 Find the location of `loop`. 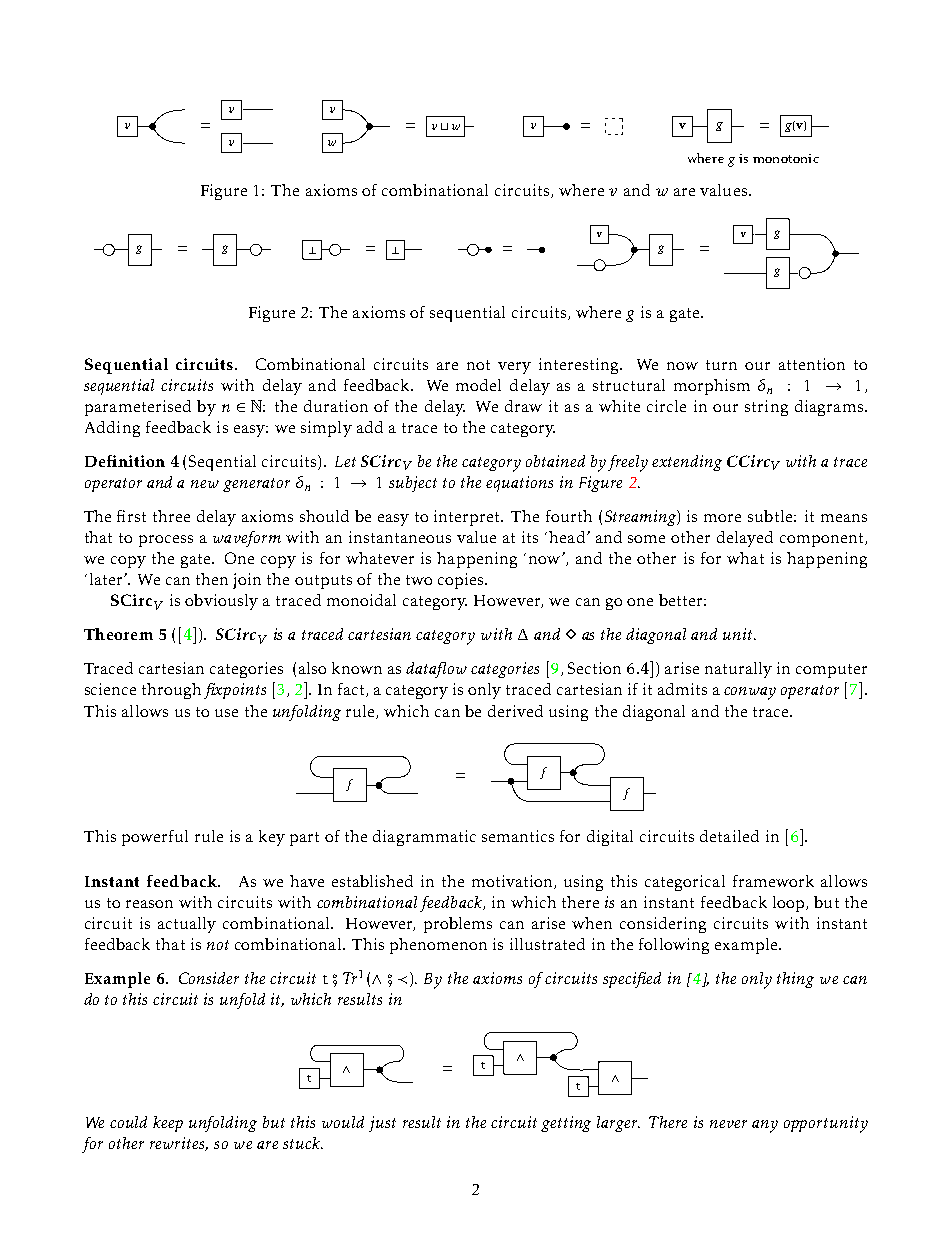

loop is located at coordinates (788, 904).
